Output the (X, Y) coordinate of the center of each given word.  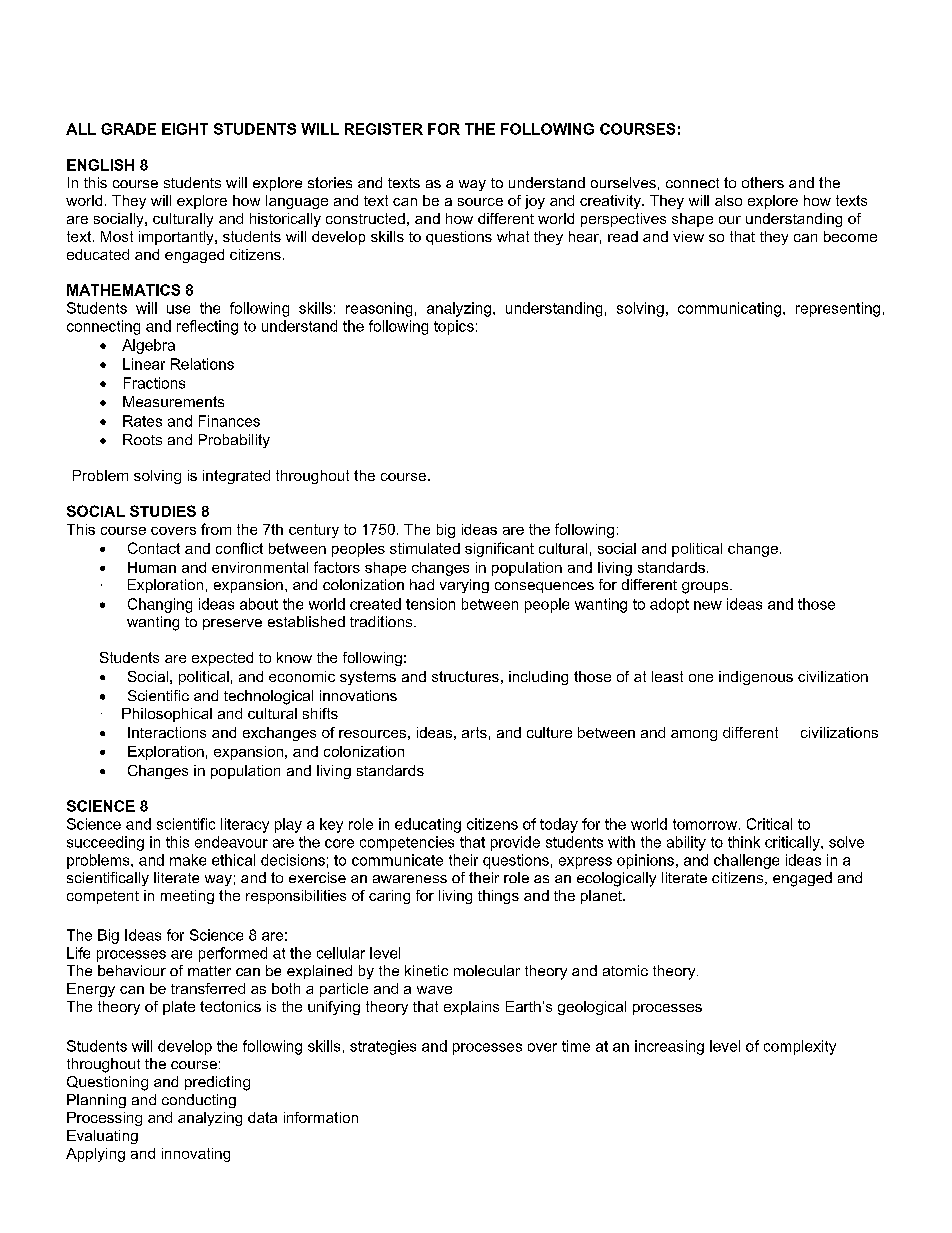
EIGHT (185, 129)
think (744, 842)
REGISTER (384, 129)
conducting (199, 1101)
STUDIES (163, 511)
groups (706, 588)
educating (428, 825)
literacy (245, 825)
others (763, 182)
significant (499, 549)
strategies (383, 1047)
